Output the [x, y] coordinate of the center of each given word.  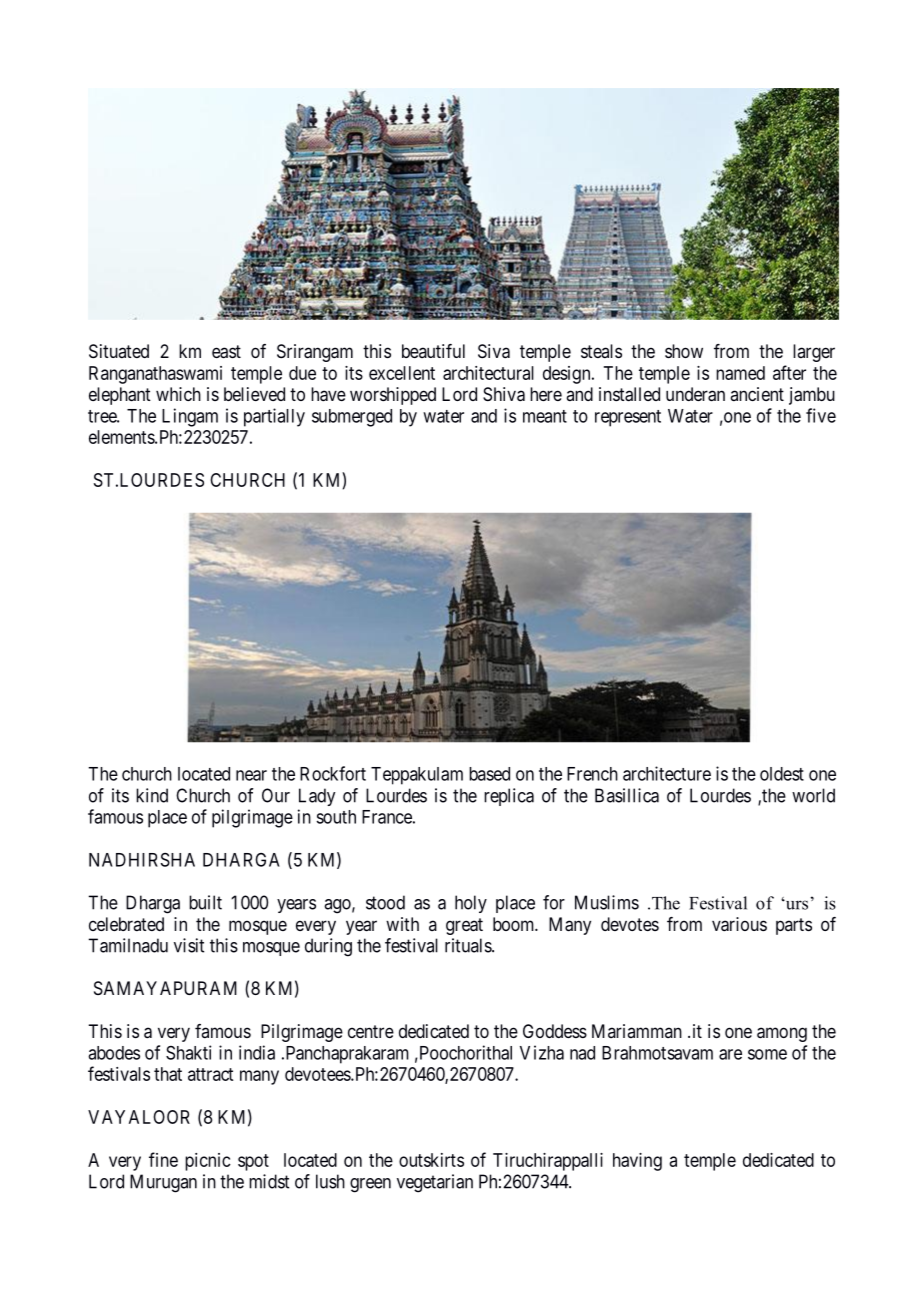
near [251, 775]
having [637, 1162]
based [489, 774]
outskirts [431, 1160]
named [740, 373]
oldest [782, 774]
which [178, 394]
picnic [208, 1162]
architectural [488, 373]
